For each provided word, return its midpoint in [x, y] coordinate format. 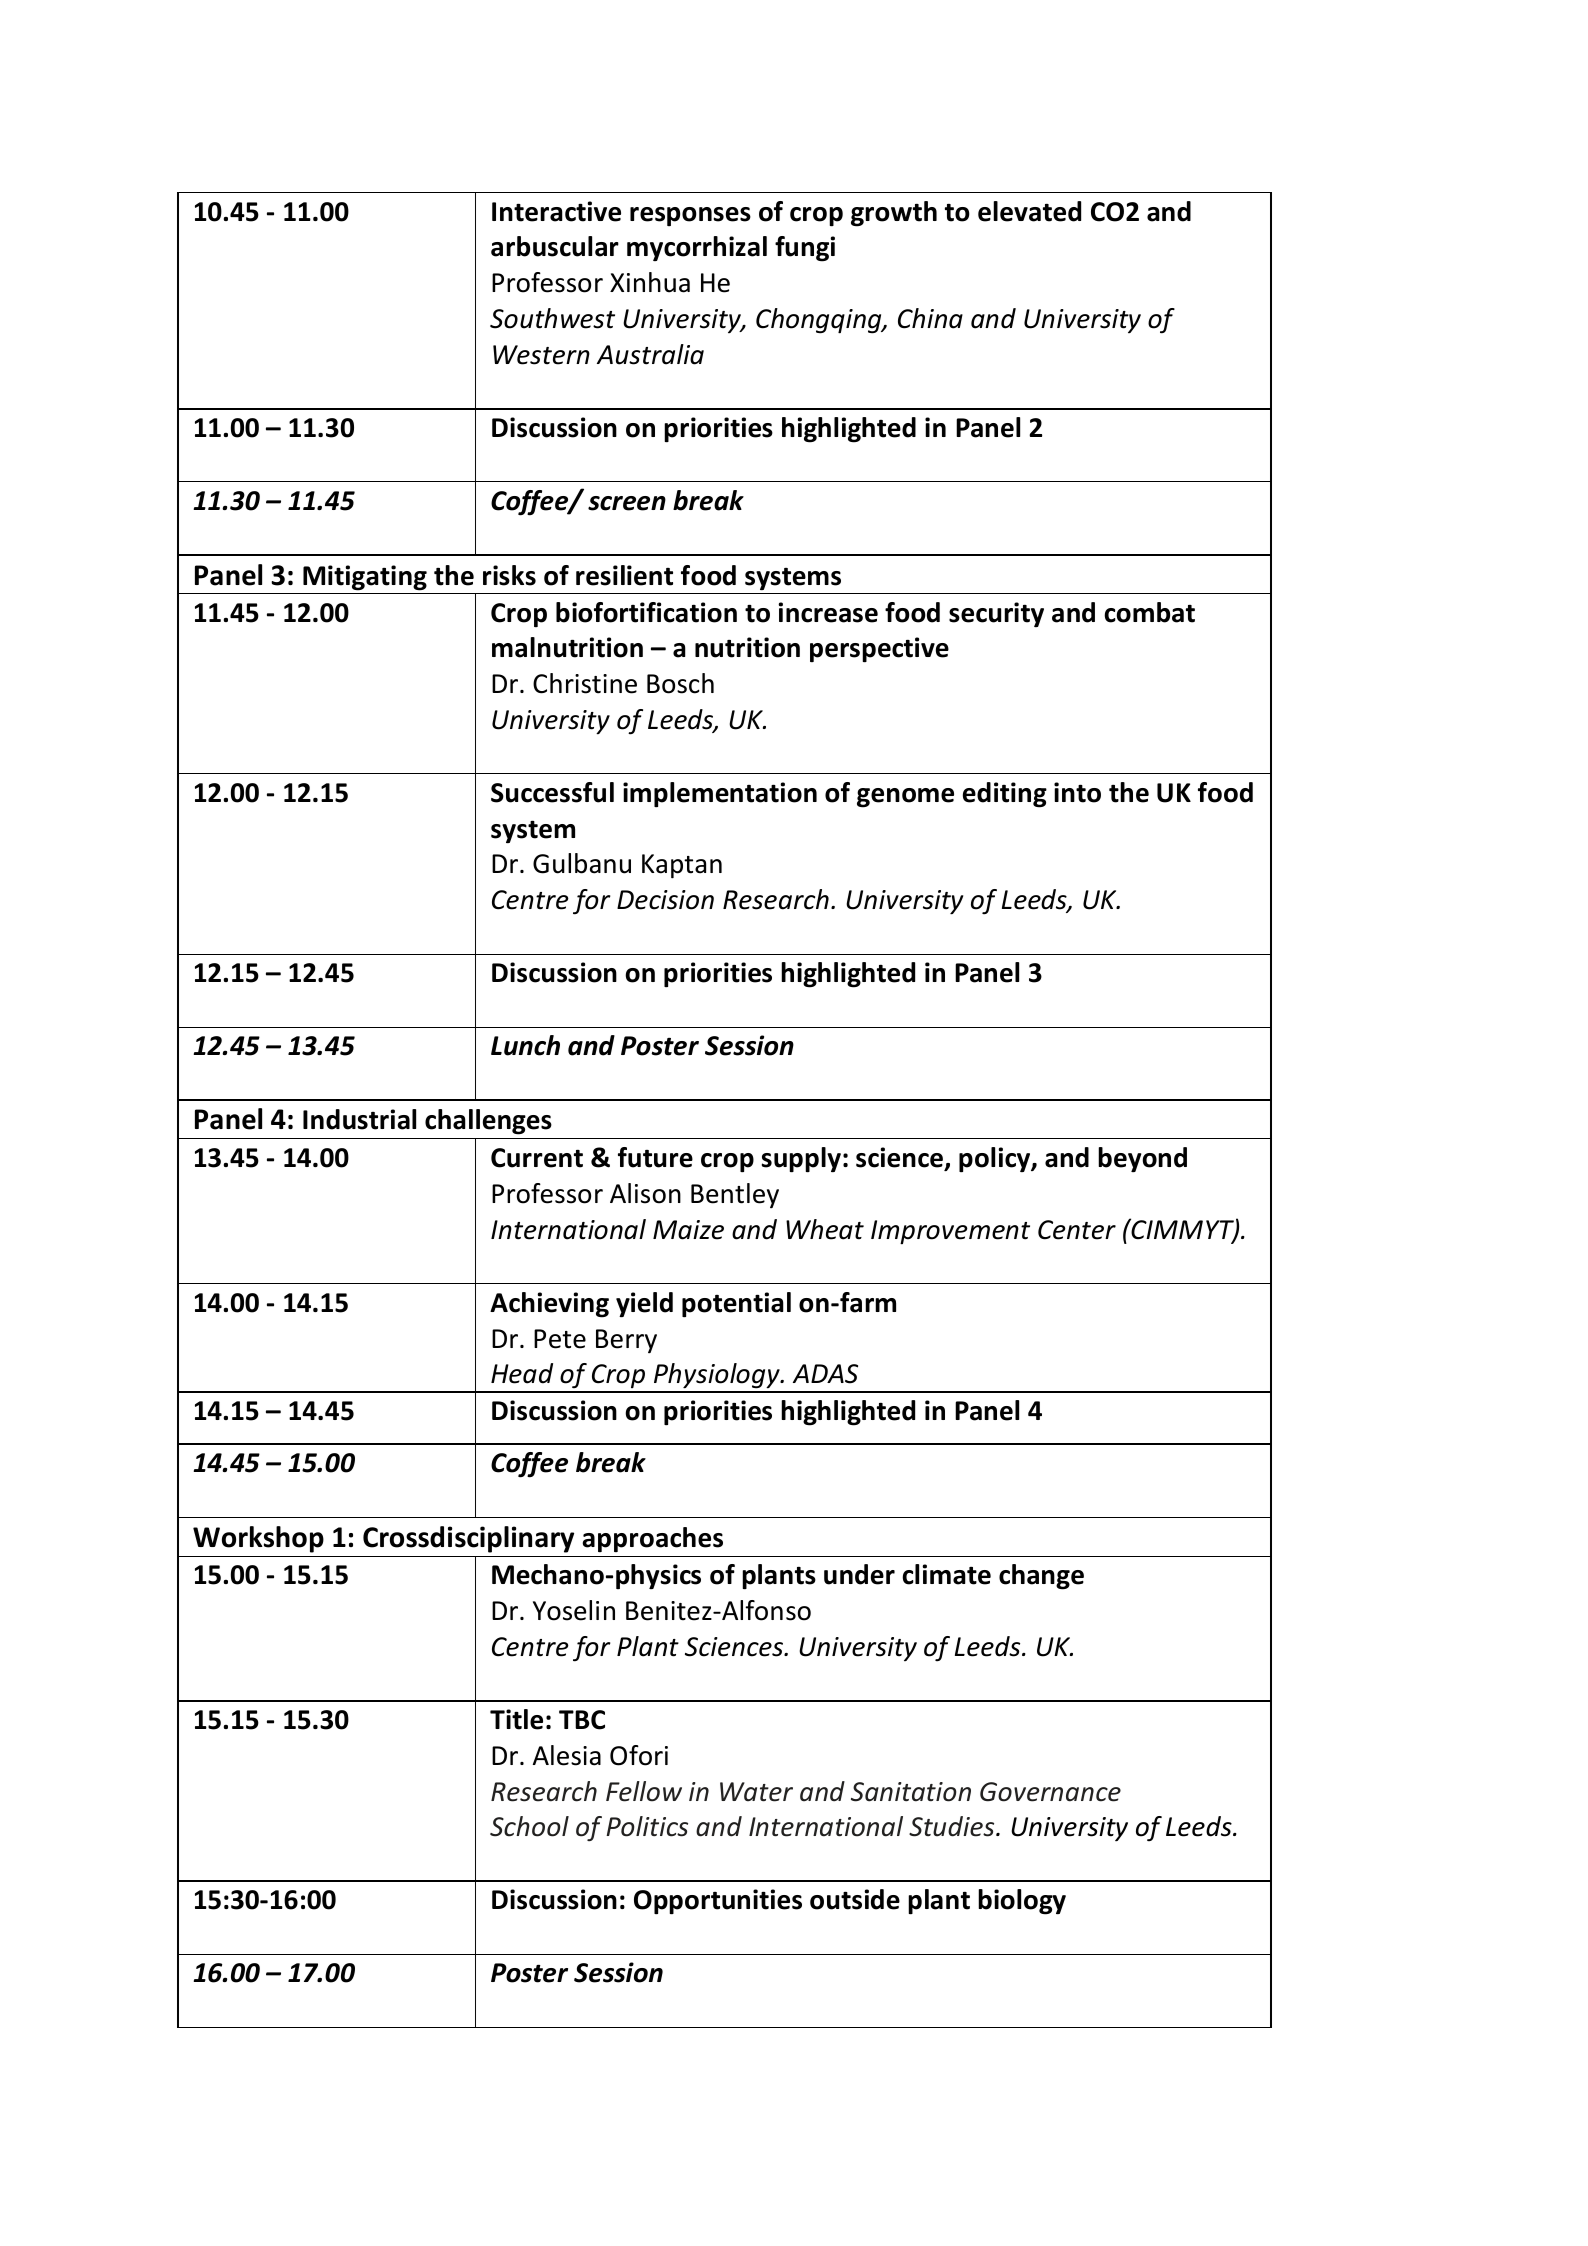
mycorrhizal [697, 248]
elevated [1029, 211]
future [655, 1157]
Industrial [359, 1119]
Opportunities [718, 1902]
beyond [1142, 1159]
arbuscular [555, 246]
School [529, 1826]
